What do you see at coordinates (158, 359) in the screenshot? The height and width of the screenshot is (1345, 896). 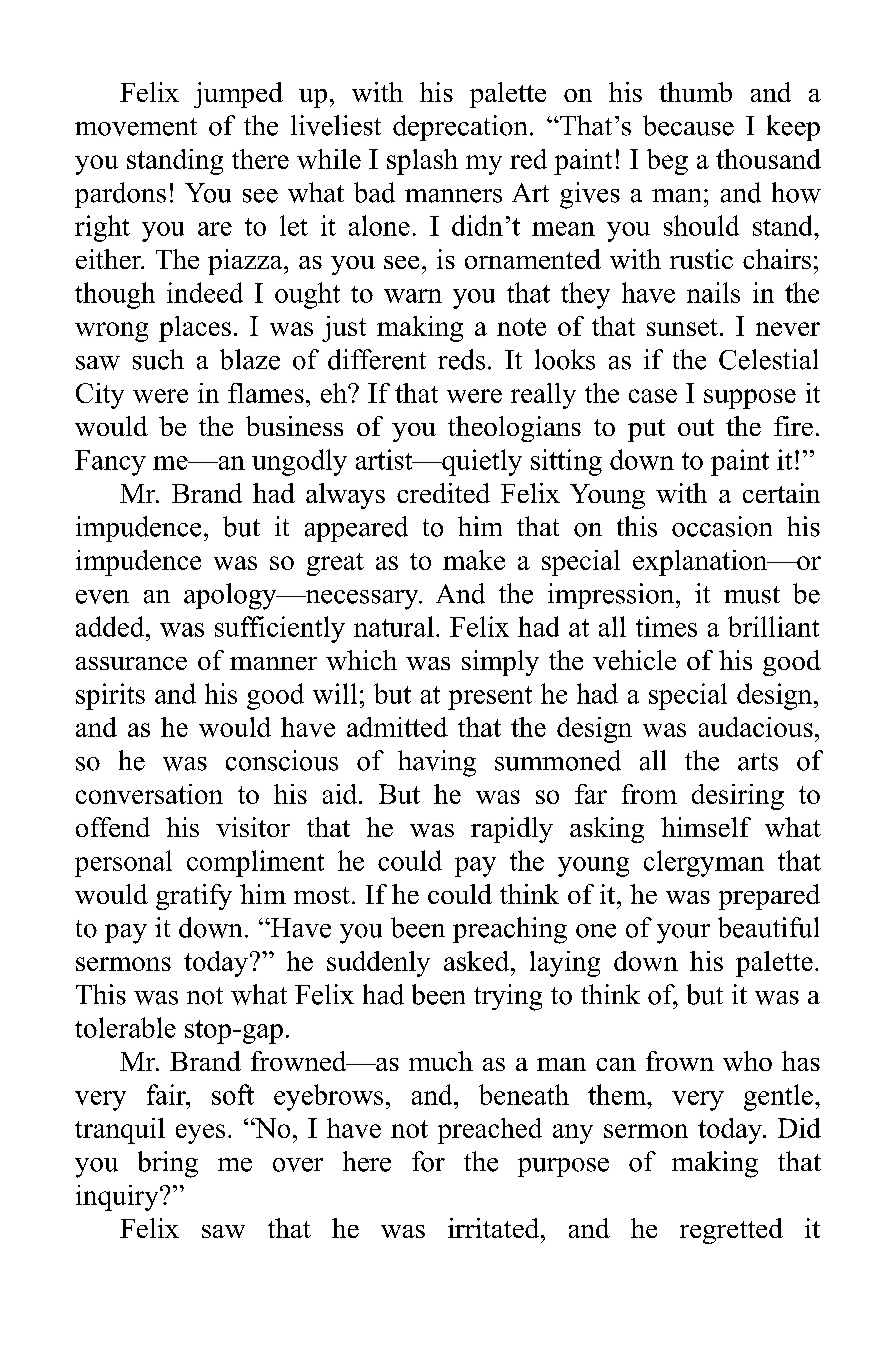 I see `such` at bounding box center [158, 359].
